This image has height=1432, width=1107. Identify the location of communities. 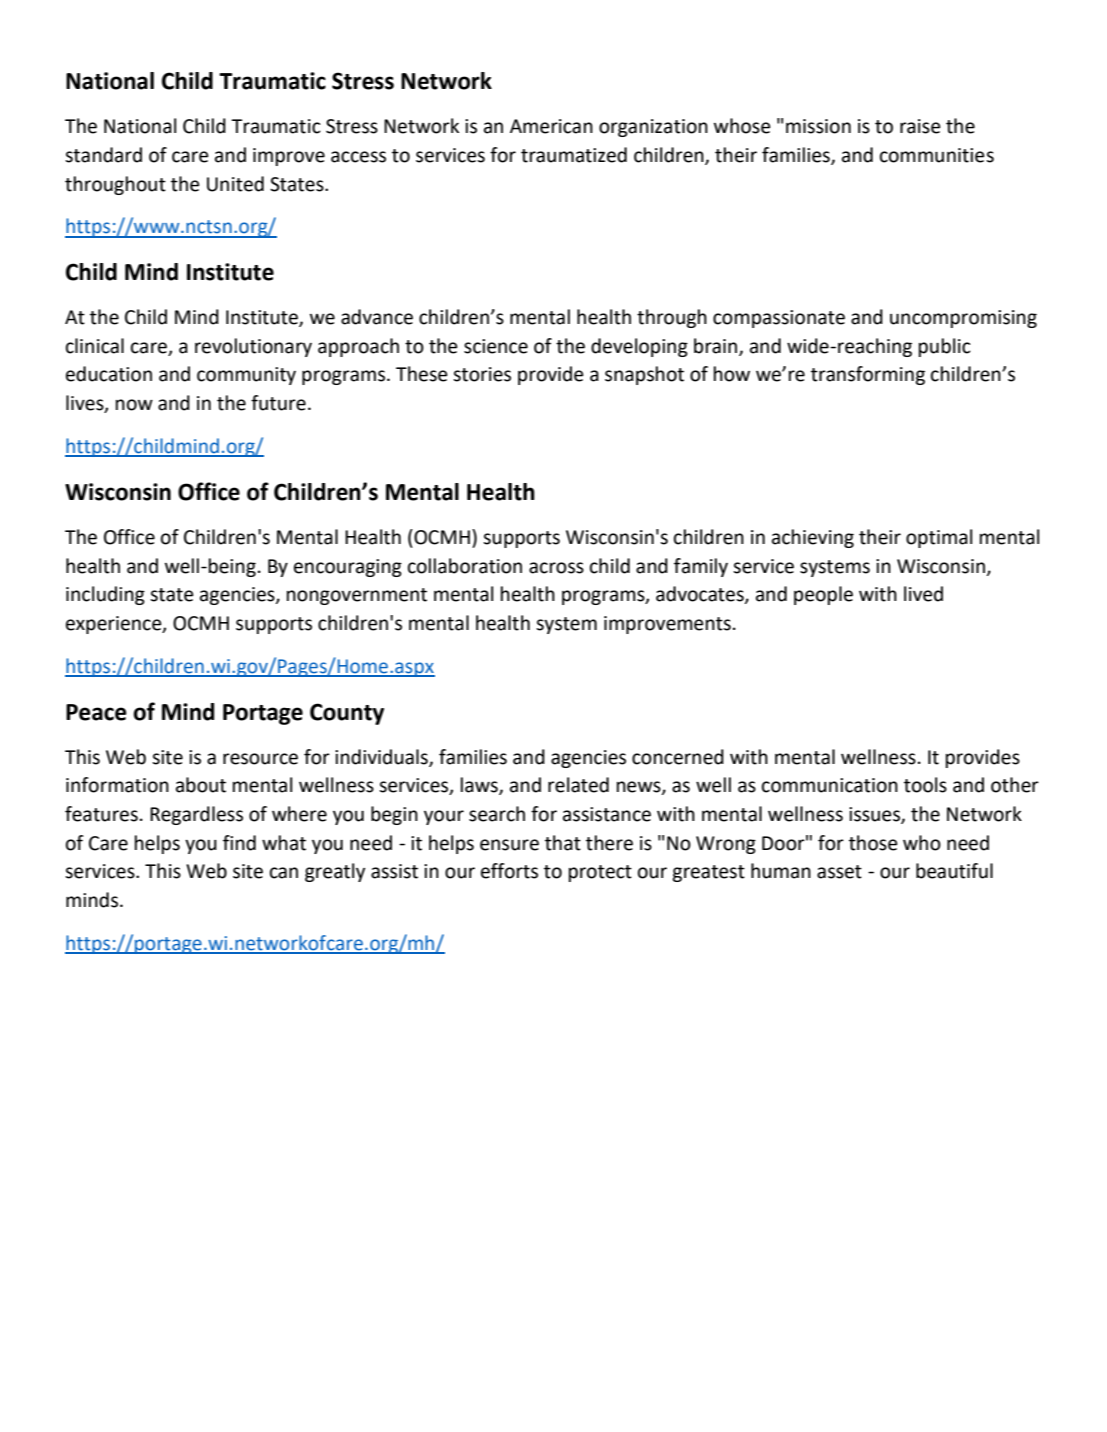
(937, 155).
